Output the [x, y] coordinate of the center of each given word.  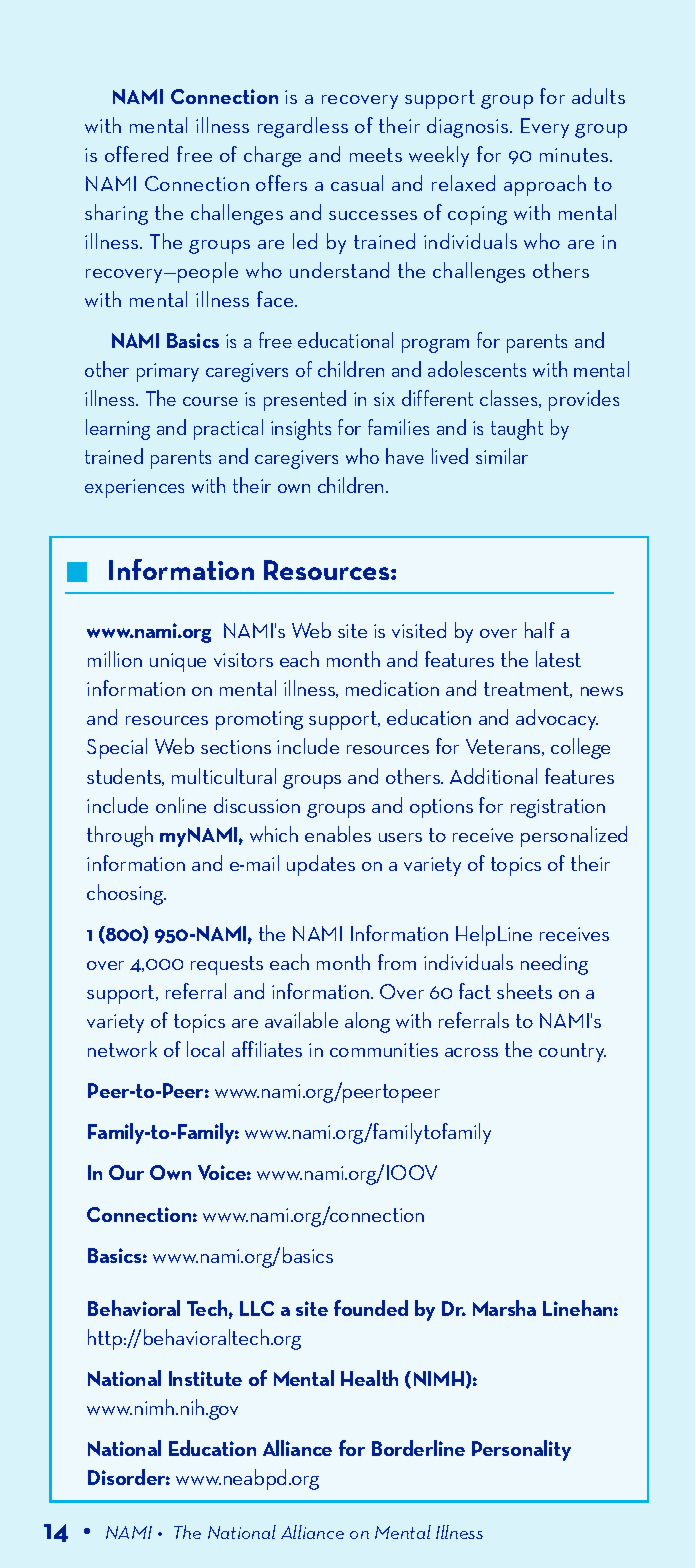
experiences [134, 488]
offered [136, 154]
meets [376, 155]
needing [554, 964]
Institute [205, 1378]
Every [545, 128]
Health [369, 1378]
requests [227, 965]
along [367, 1022]
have [405, 456]
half [540, 630]
